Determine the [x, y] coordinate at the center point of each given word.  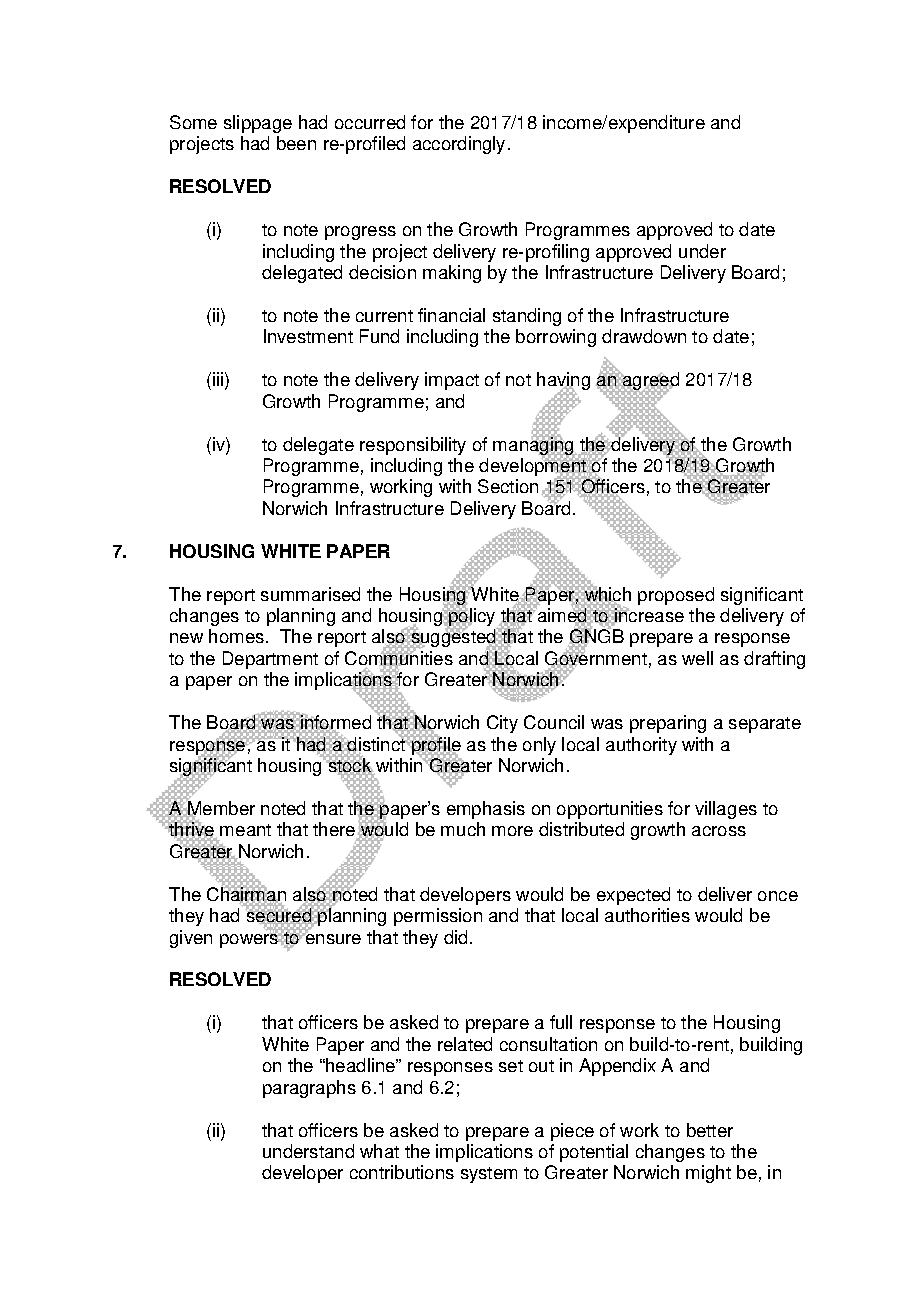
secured [279, 915]
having [563, 382]
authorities [647, 915]
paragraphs [309, 1089]
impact [452, 381]
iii [216, 379]
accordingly [459, 145]
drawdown [644, 336]
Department [270, 660]
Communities [399, 658]
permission [438, 917]
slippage [258, 124]
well [697, 658]
